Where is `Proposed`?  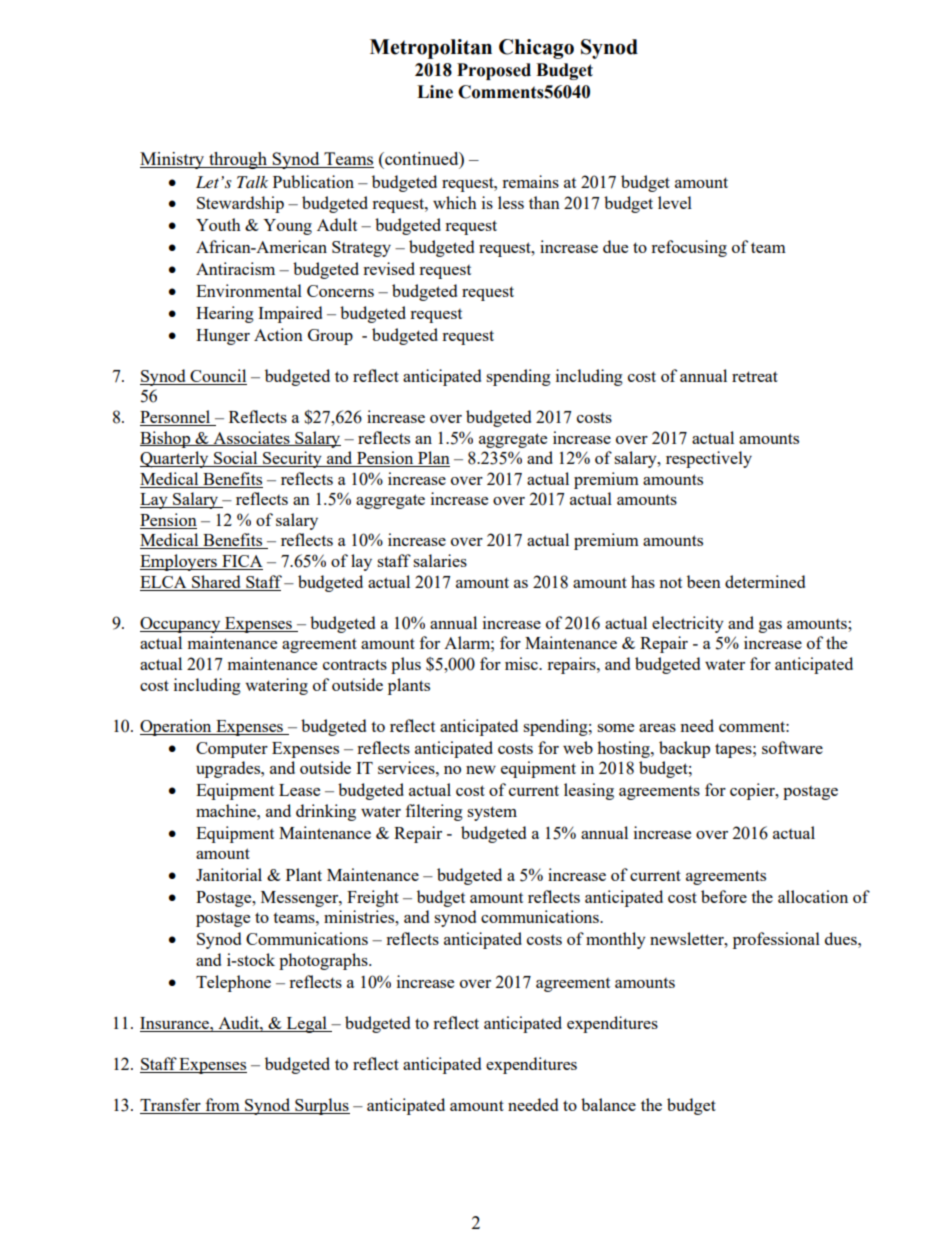
Proposed is located at coordinates (494, 71).
